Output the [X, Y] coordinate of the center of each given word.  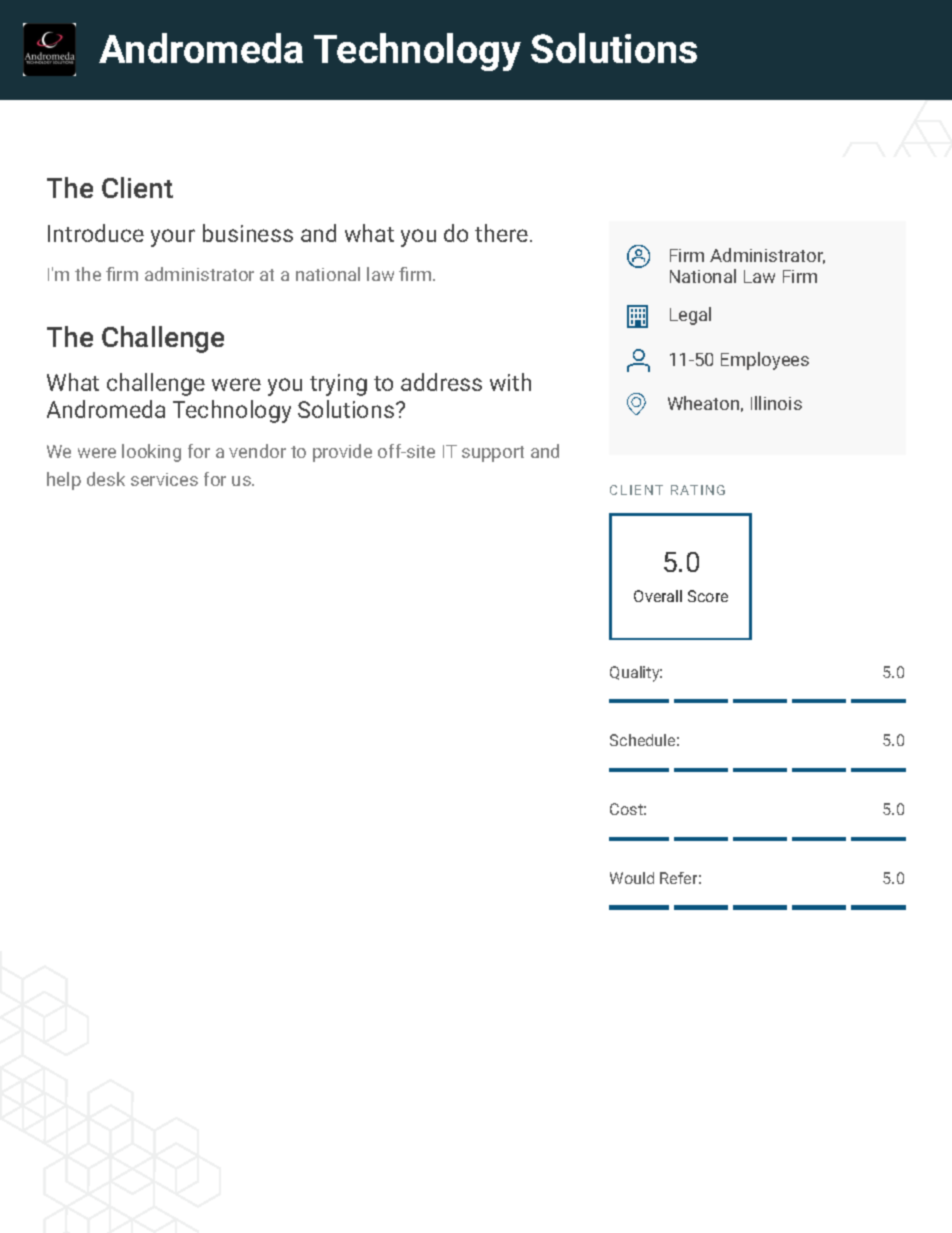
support [493, 454]
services [164, 479]
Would [632, 878]
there [501, 233]
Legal [690, 316]
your [173, 238]
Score [708, 596]
